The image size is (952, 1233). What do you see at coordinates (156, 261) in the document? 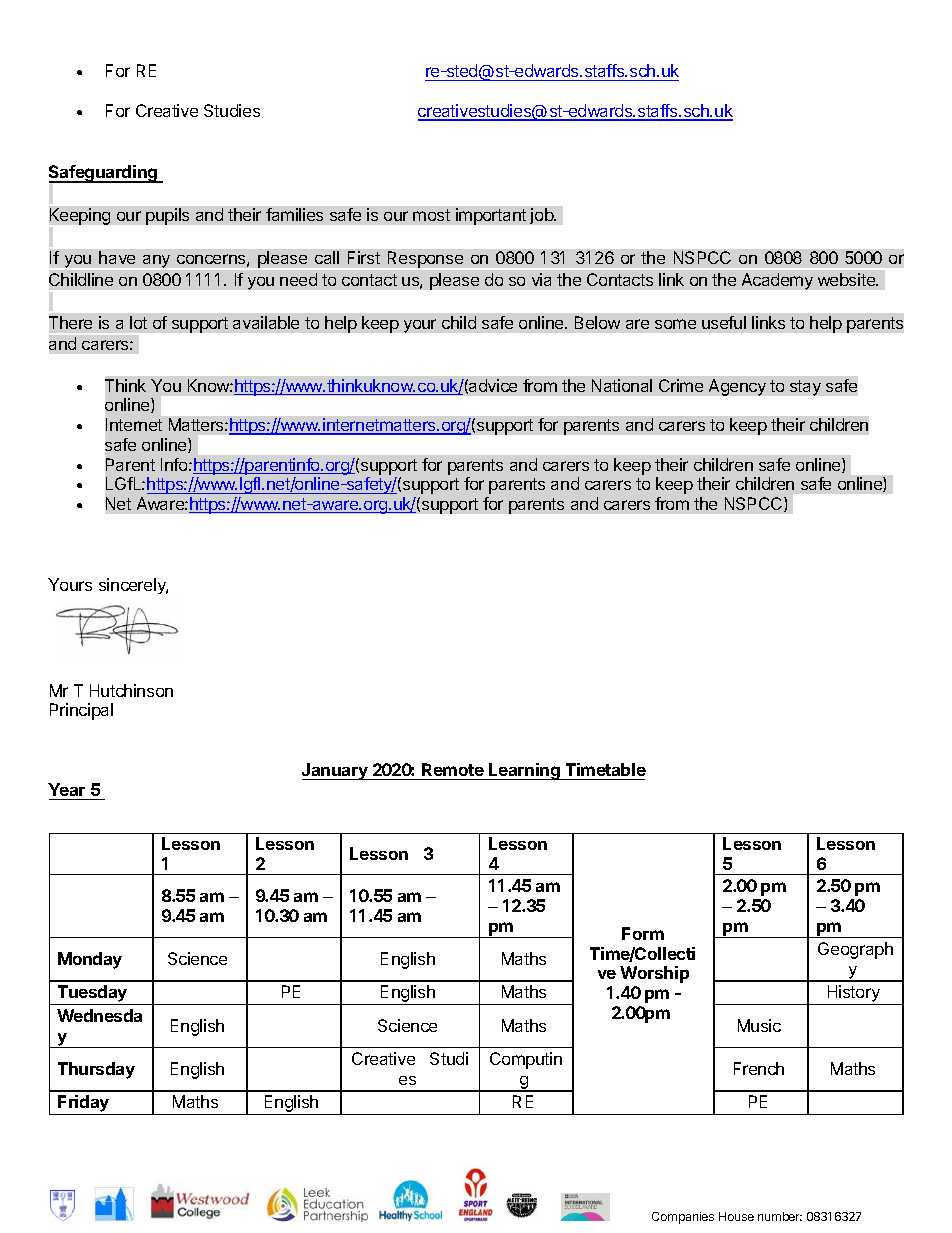
I see `any` at bounding box center [156, 261].
